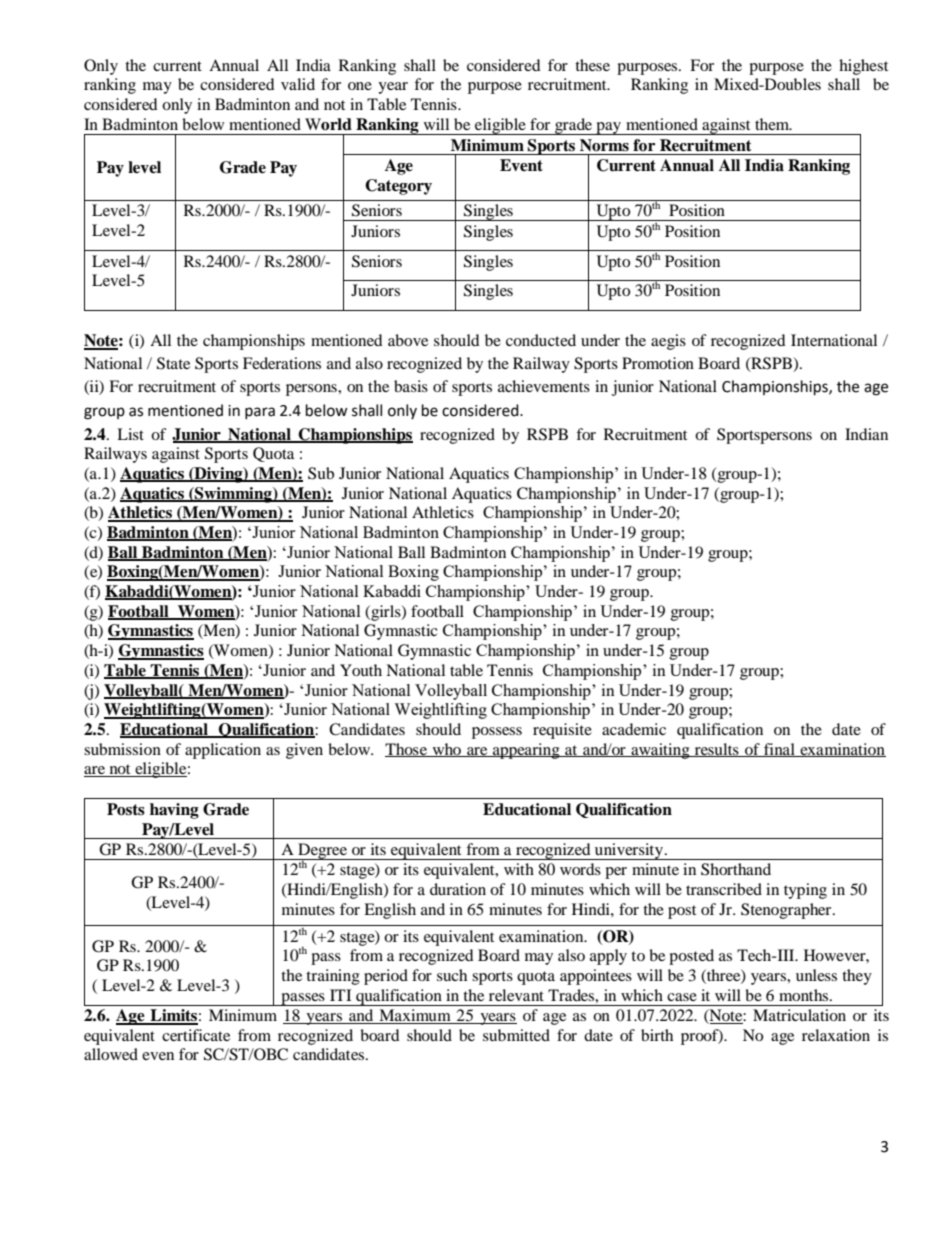 This screenshot has width=952, height=1233. Describe the element at coordinates (196, 1035) in the screenshot. I see `certificate` at that location.
